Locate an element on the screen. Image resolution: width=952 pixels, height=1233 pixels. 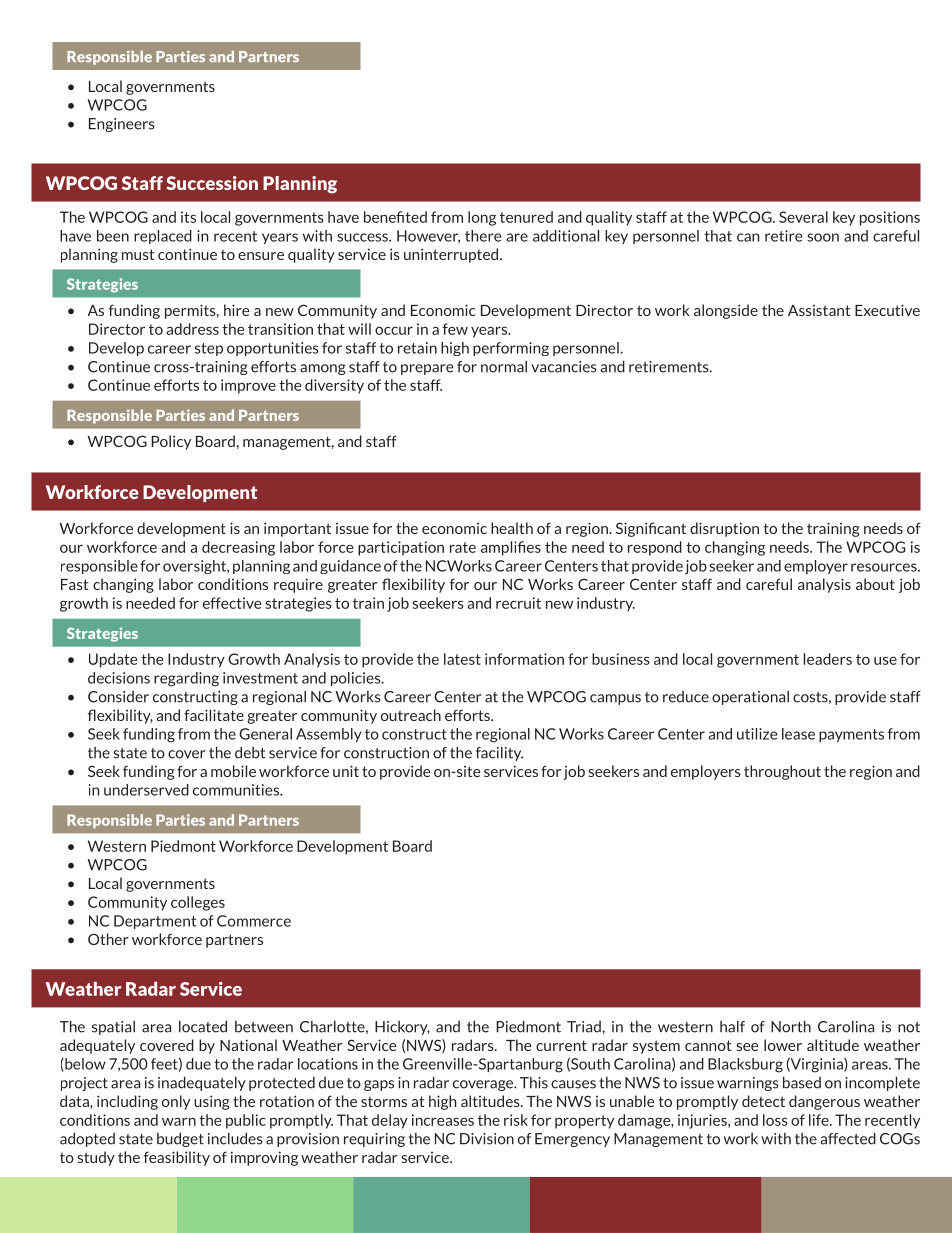
Policy is located at coordinates (171, 442).
